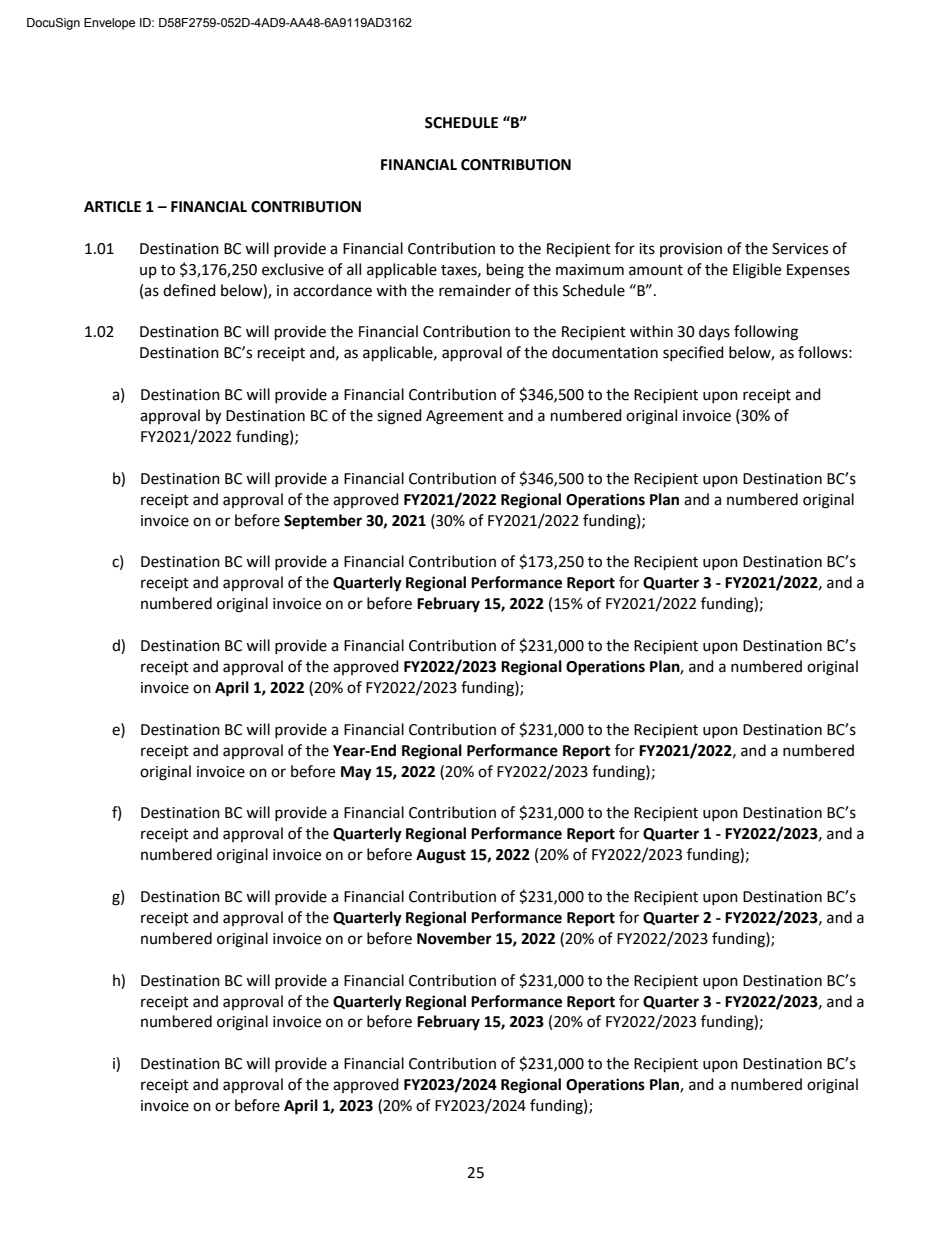  I want to click on August, so click(441, 856).
